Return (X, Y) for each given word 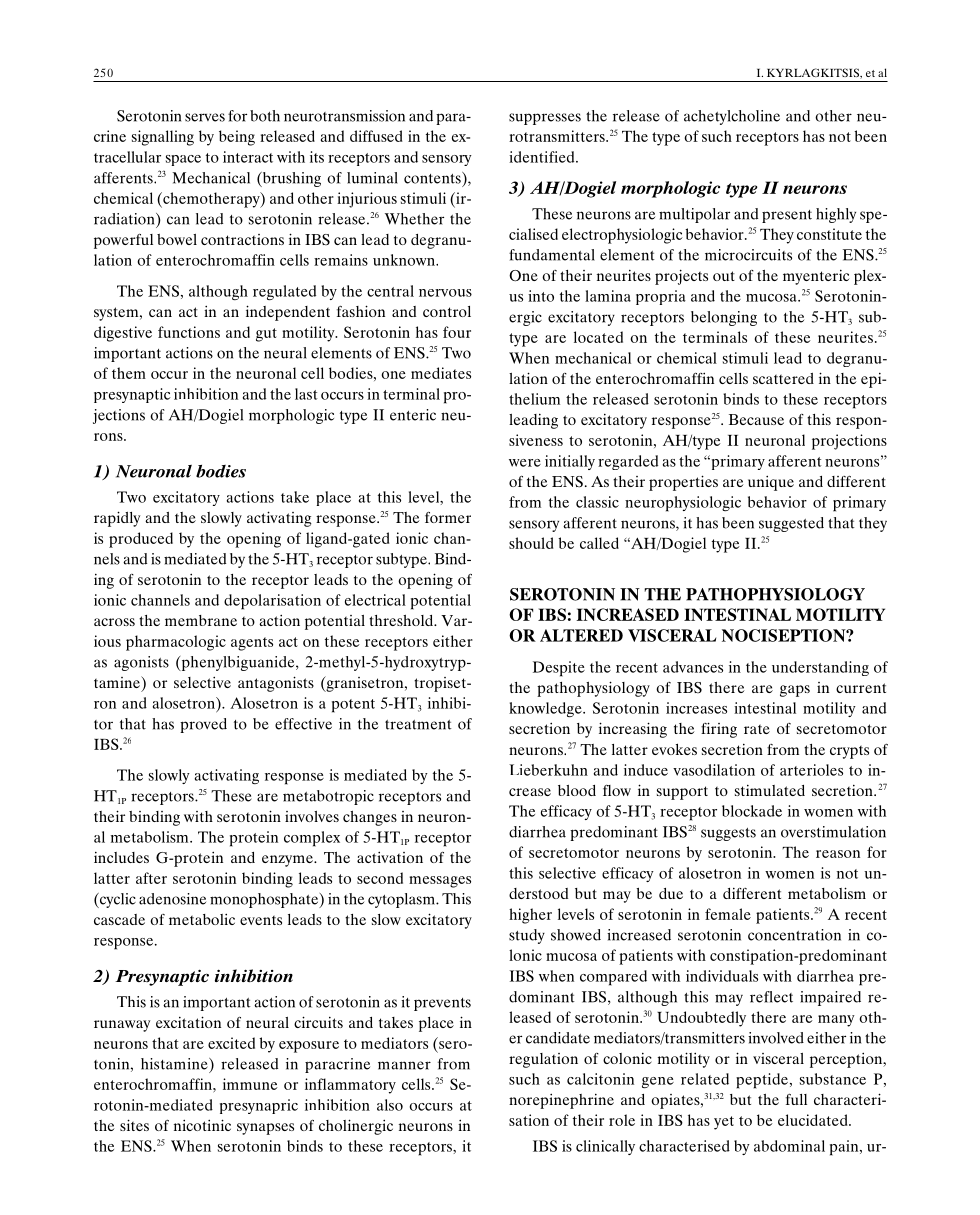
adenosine (172, 899)
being (237, 138)
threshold (402, 620)
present (787, 216)
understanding (820, 668)
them (129, 373)
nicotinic (202, 1125)
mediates (441, 373)
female (728, 914)
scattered (783, 378)
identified (543, 157)
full (796, 1099)
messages (440, 882)
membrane (201, 620)
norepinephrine (561, 1101)
